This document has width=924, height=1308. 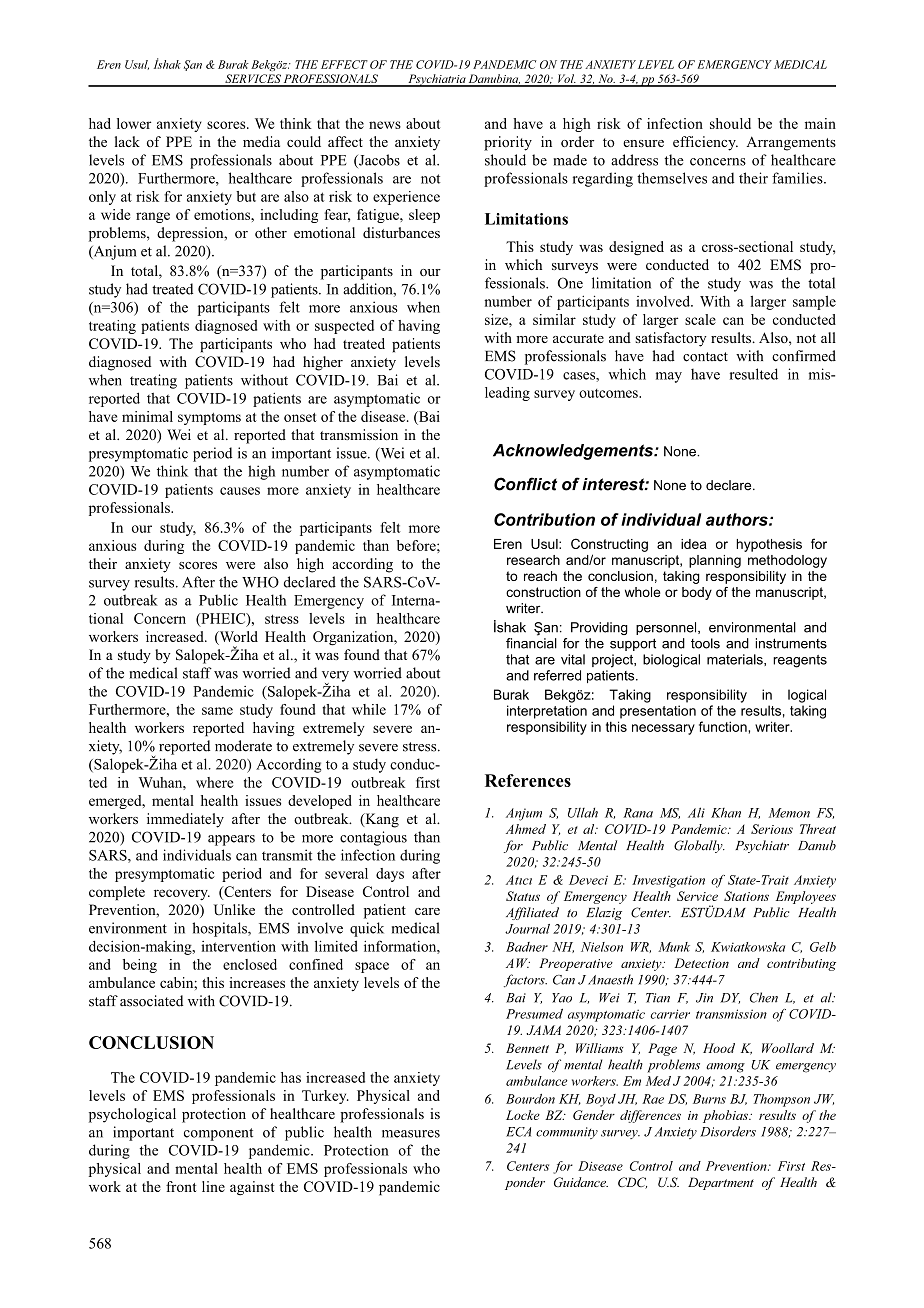 I want to click on same, so click(x=217, y=711).
